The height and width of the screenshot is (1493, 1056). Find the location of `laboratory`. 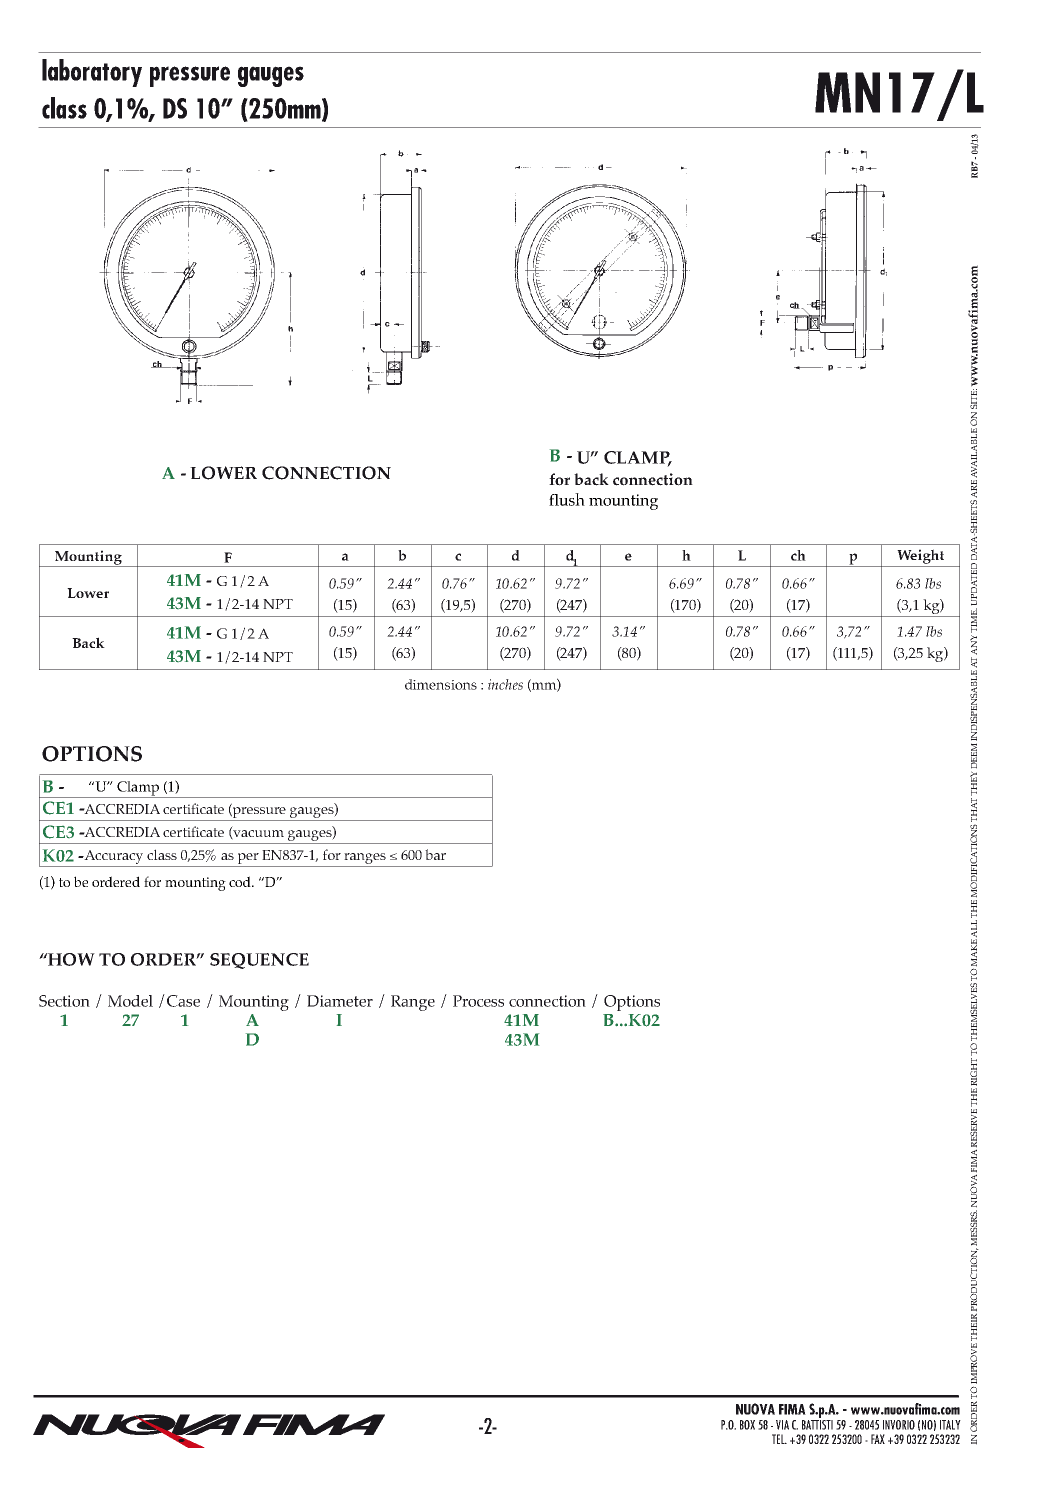

laboratory is located at coordinates (92, 73).
